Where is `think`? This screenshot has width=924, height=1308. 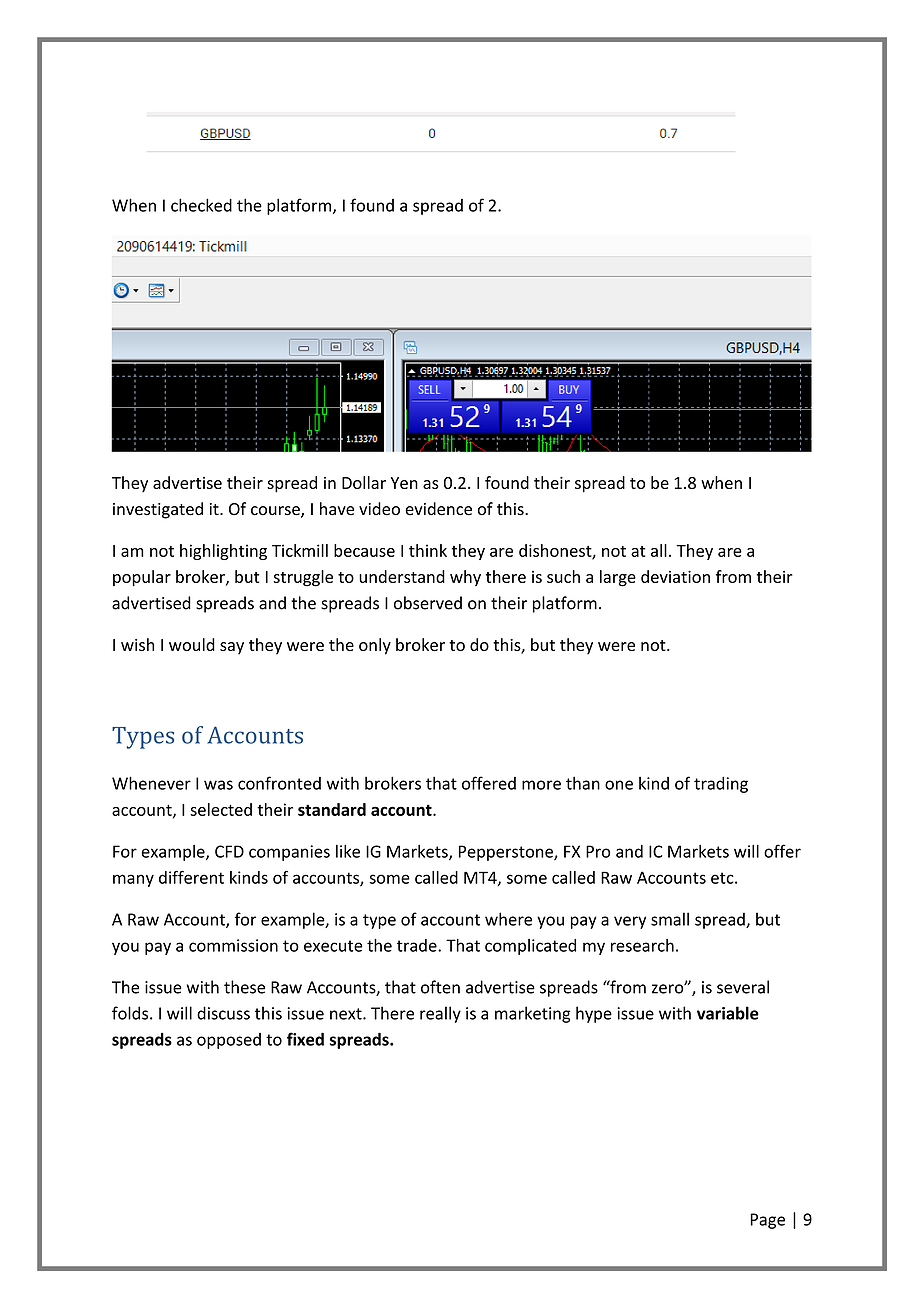 think is located at coordinates (428, 550).
